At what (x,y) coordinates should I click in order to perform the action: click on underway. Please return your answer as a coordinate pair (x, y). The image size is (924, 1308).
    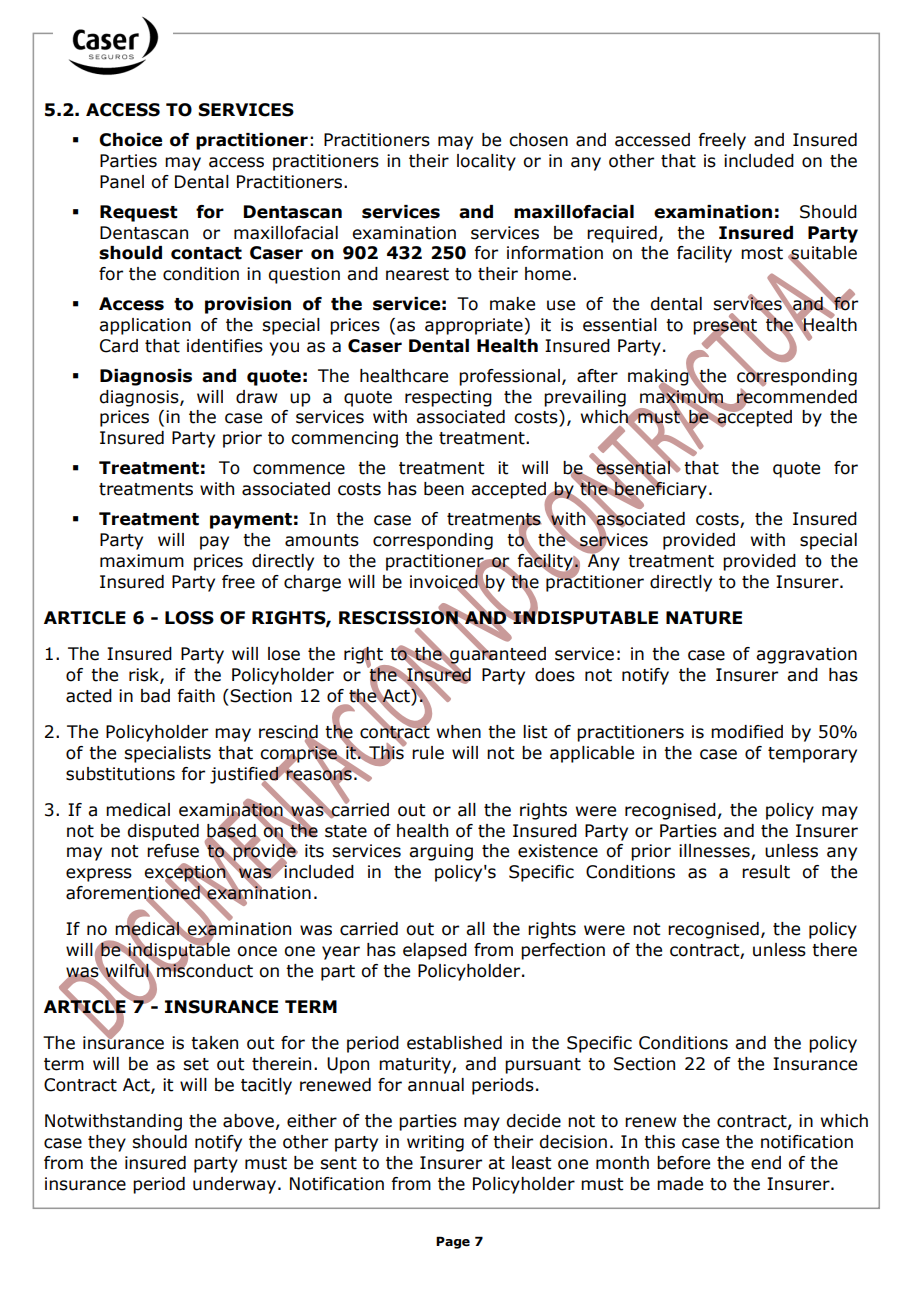
    Looking at the image, I should click on (234, 1185).
